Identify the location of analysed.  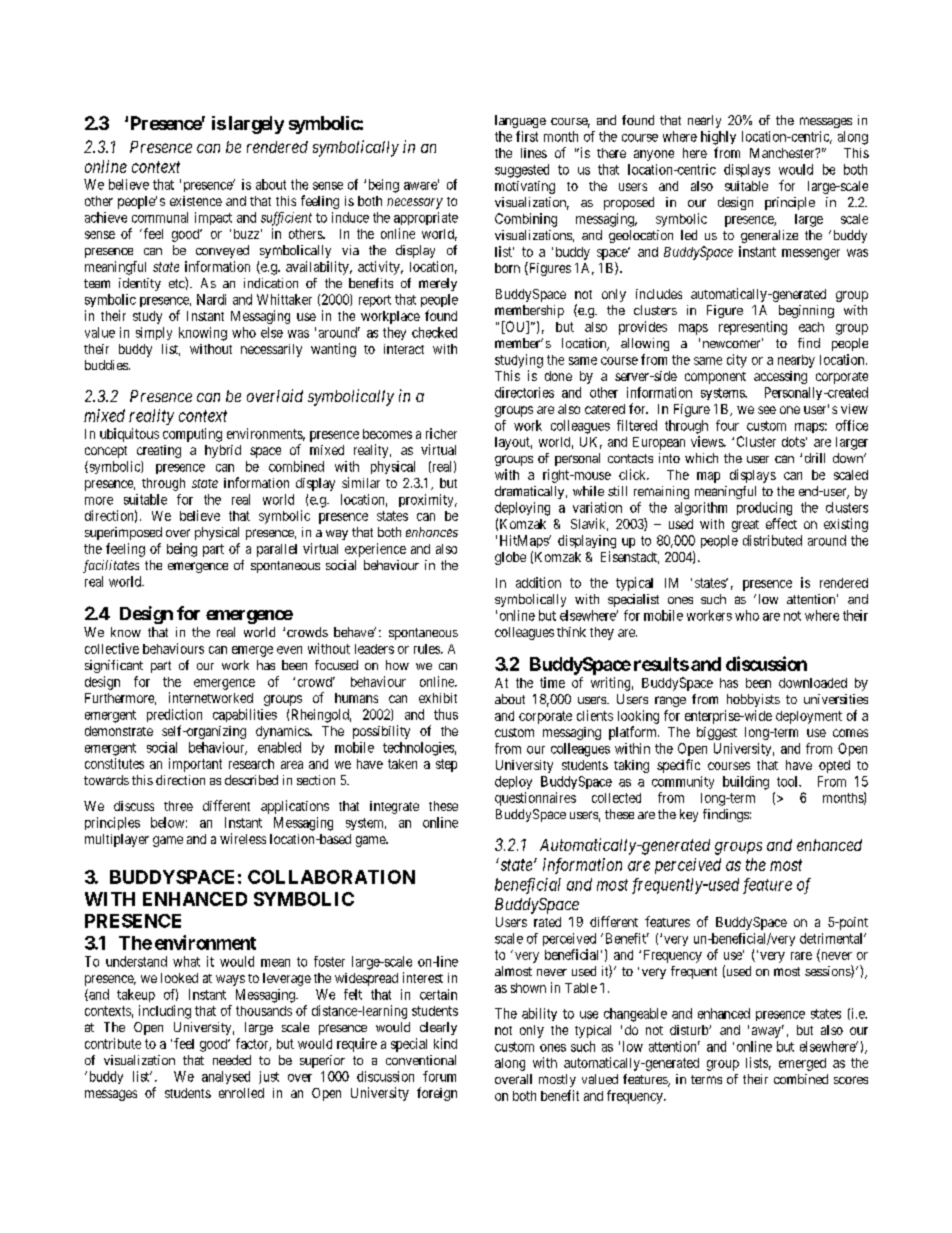
(226, 1077).
